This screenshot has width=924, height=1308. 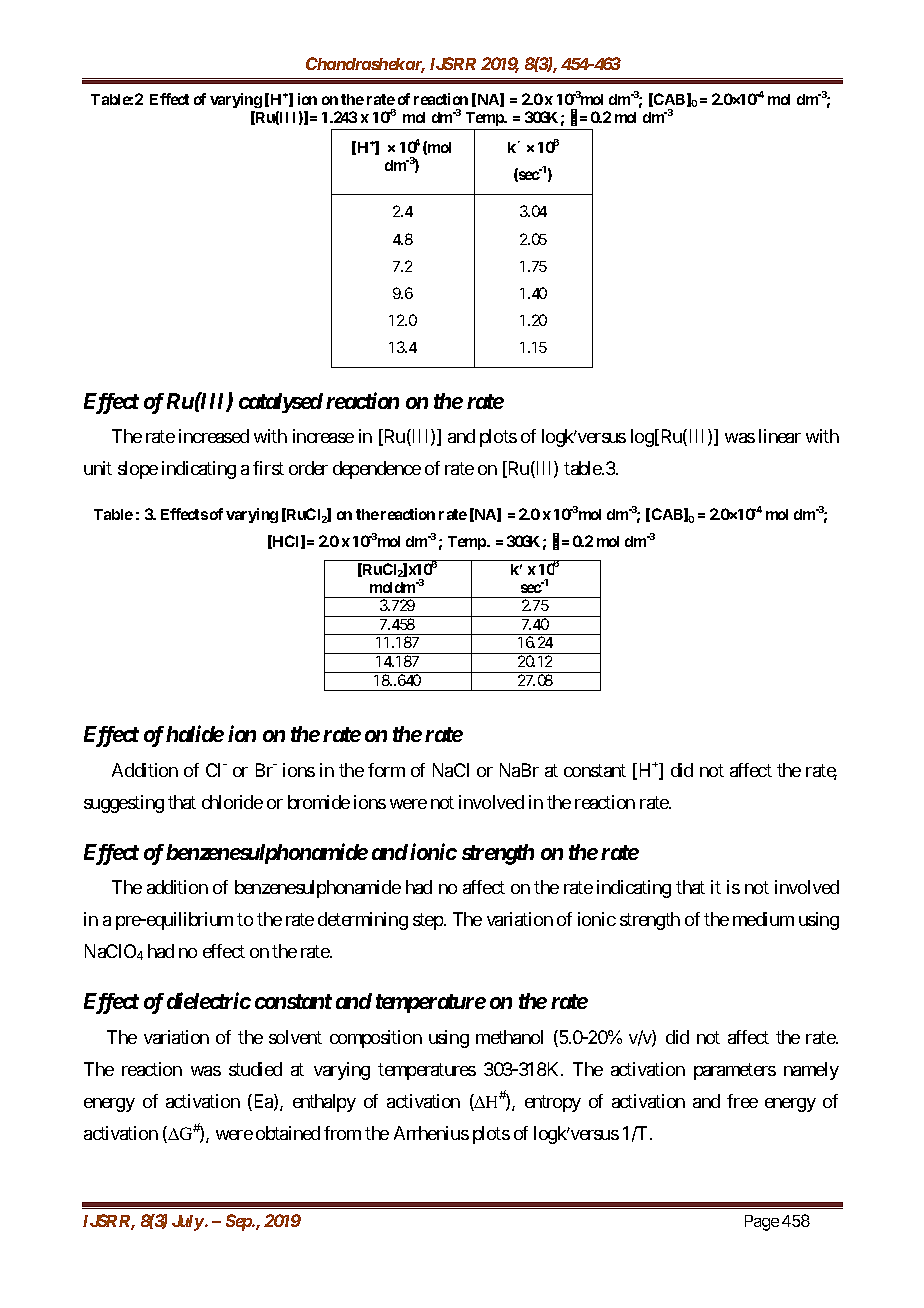 What do you see at coordinates (232, 802) in the screenshot?
I see `chloride` at bounding box center [232, 802].
